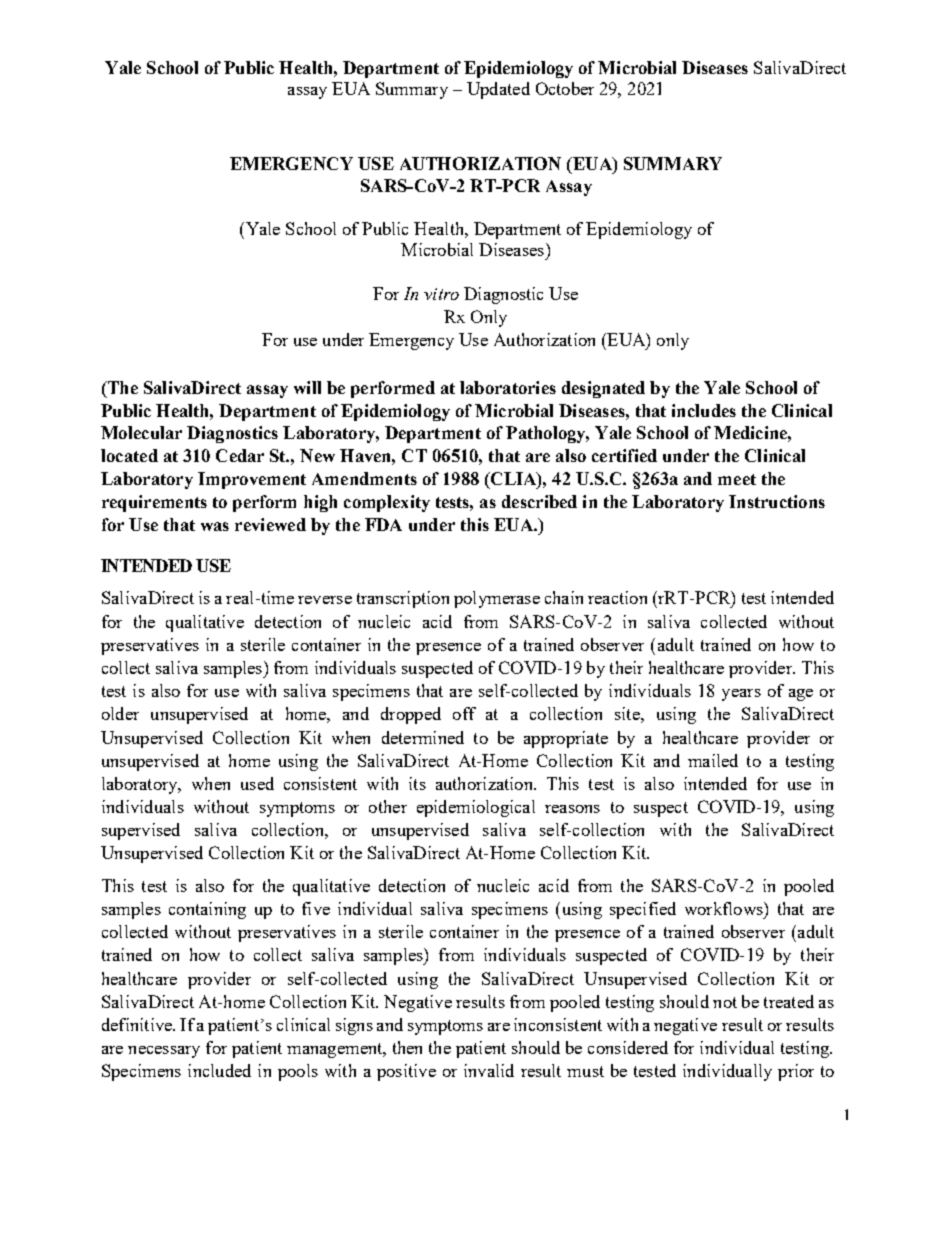 This page has height=1233, width=952. Describe the element at coordinates (215, 526) in the page. I see `was` at that location.
